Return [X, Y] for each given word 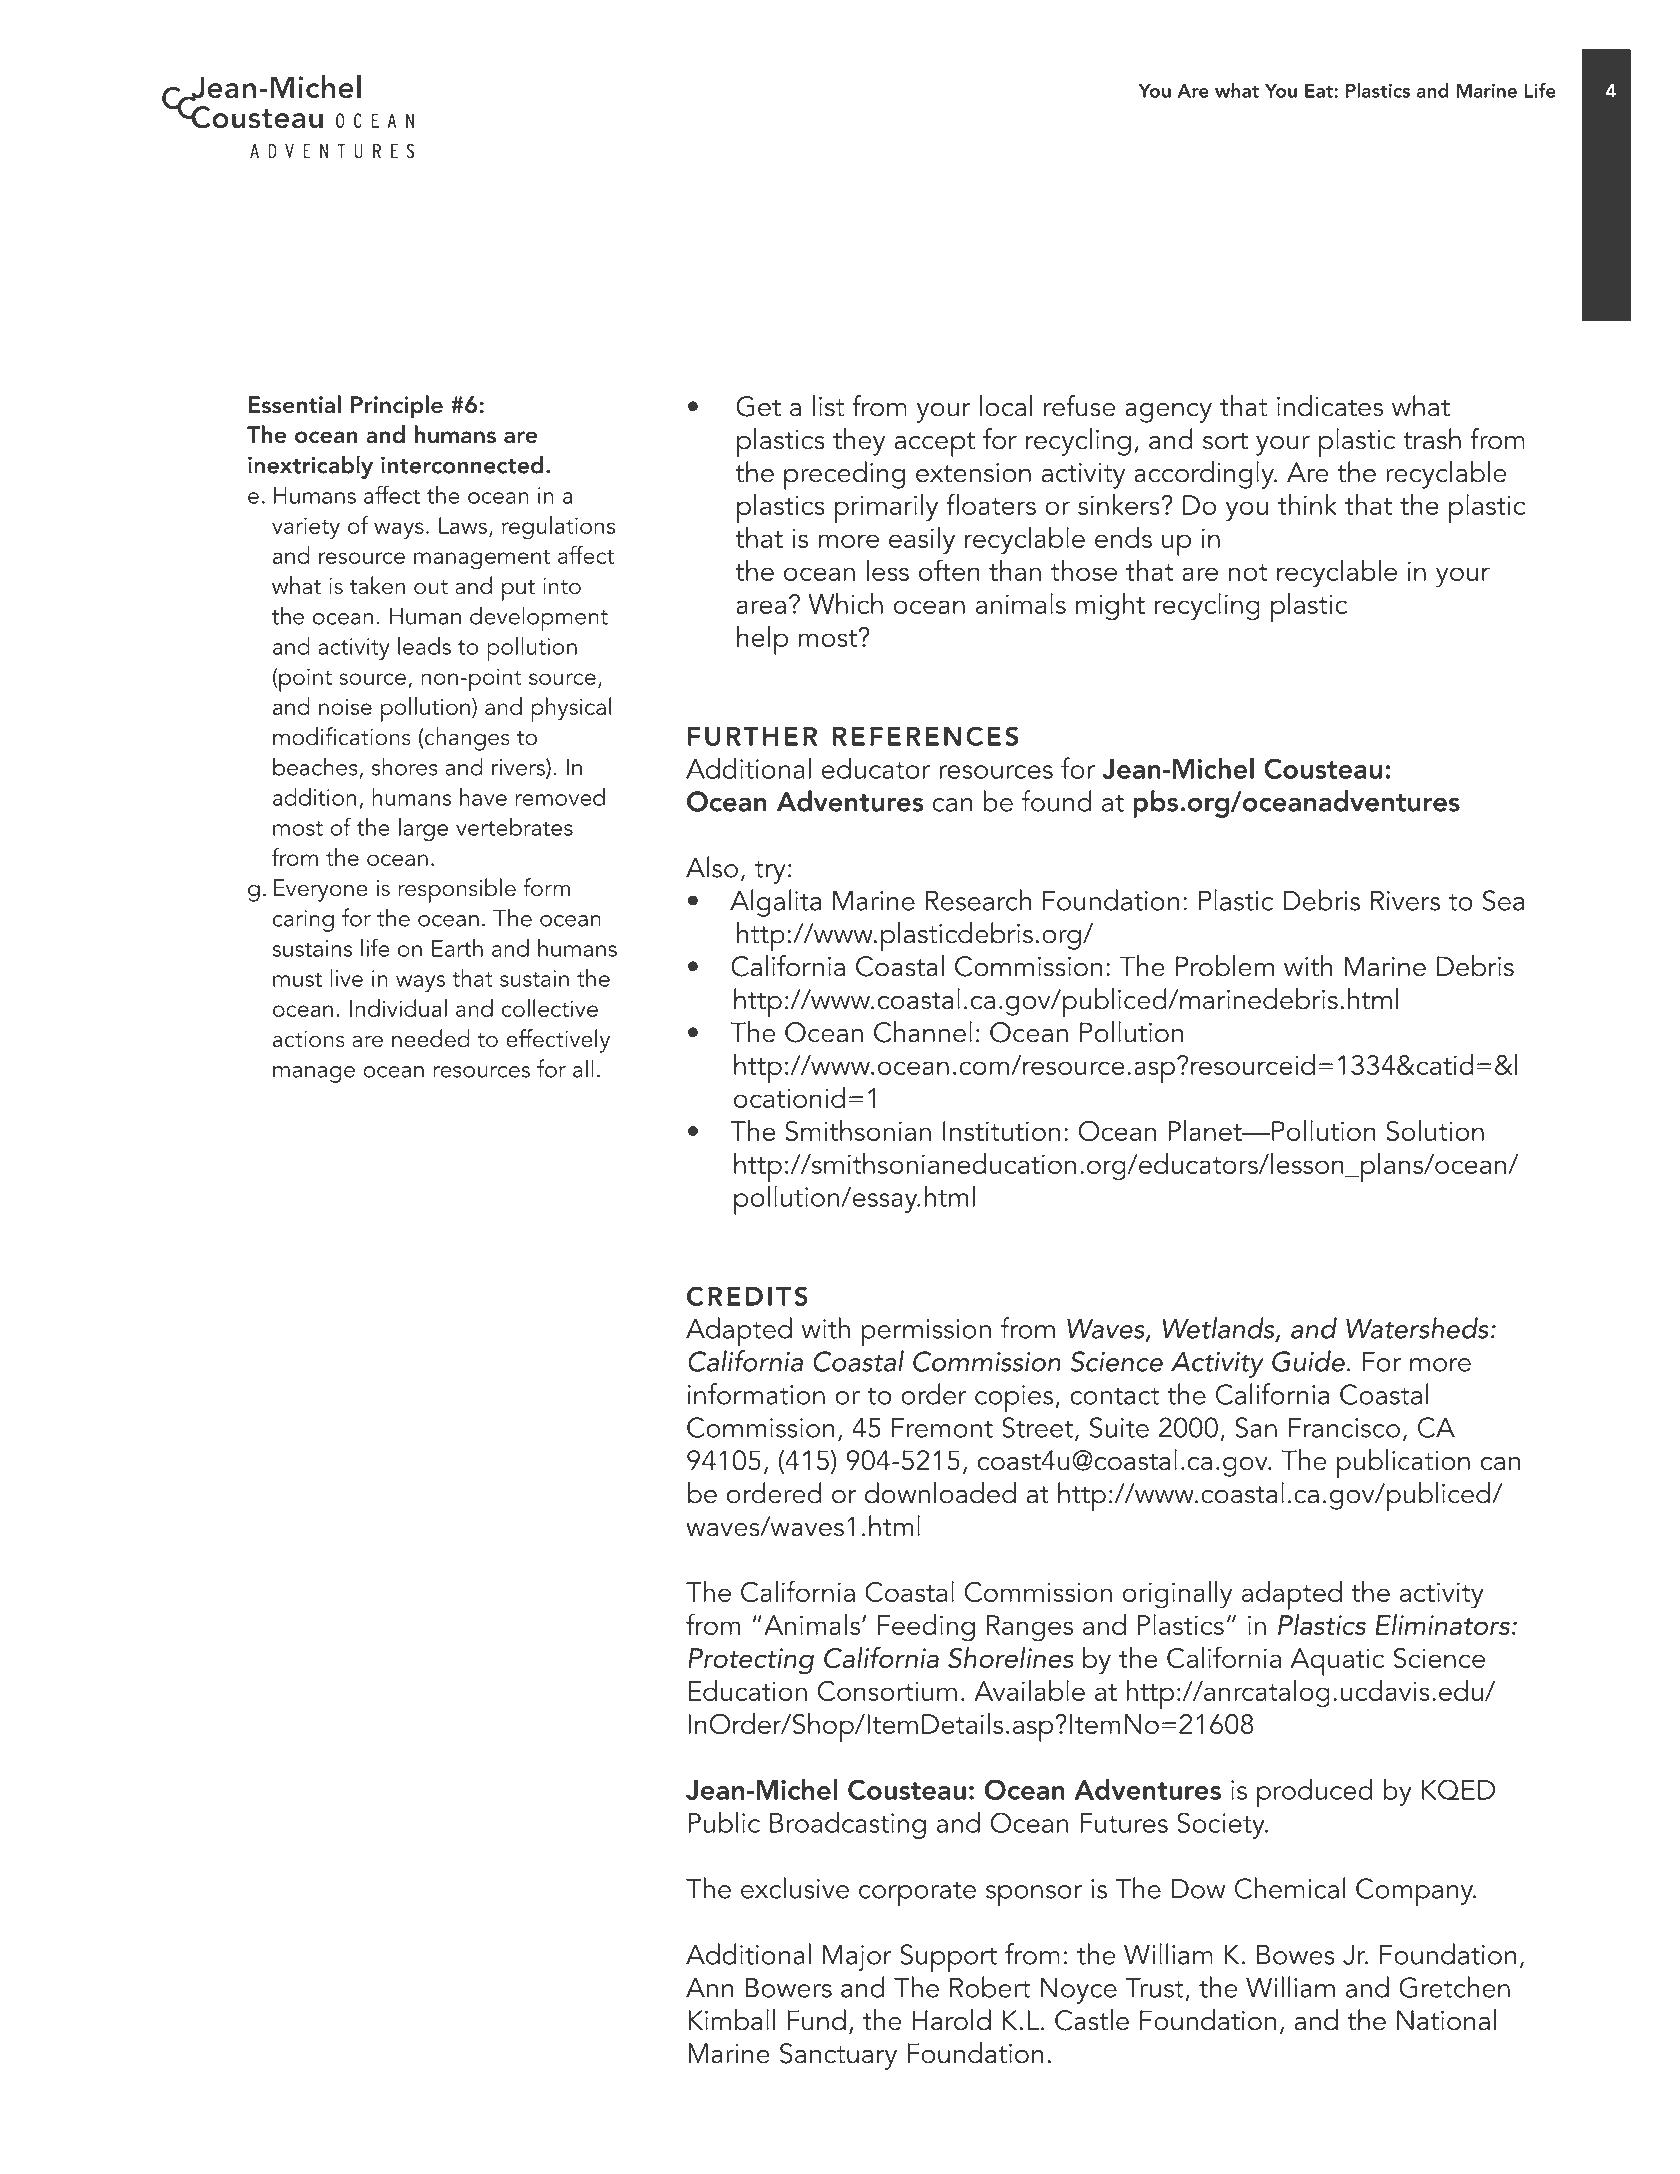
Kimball [731, 2020]
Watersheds [1417, 1328]
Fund [816, 2020]
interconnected [462, 464]
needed [431, 1038]
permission [926, 1332]
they [859, 442]
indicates [1330, 406]
